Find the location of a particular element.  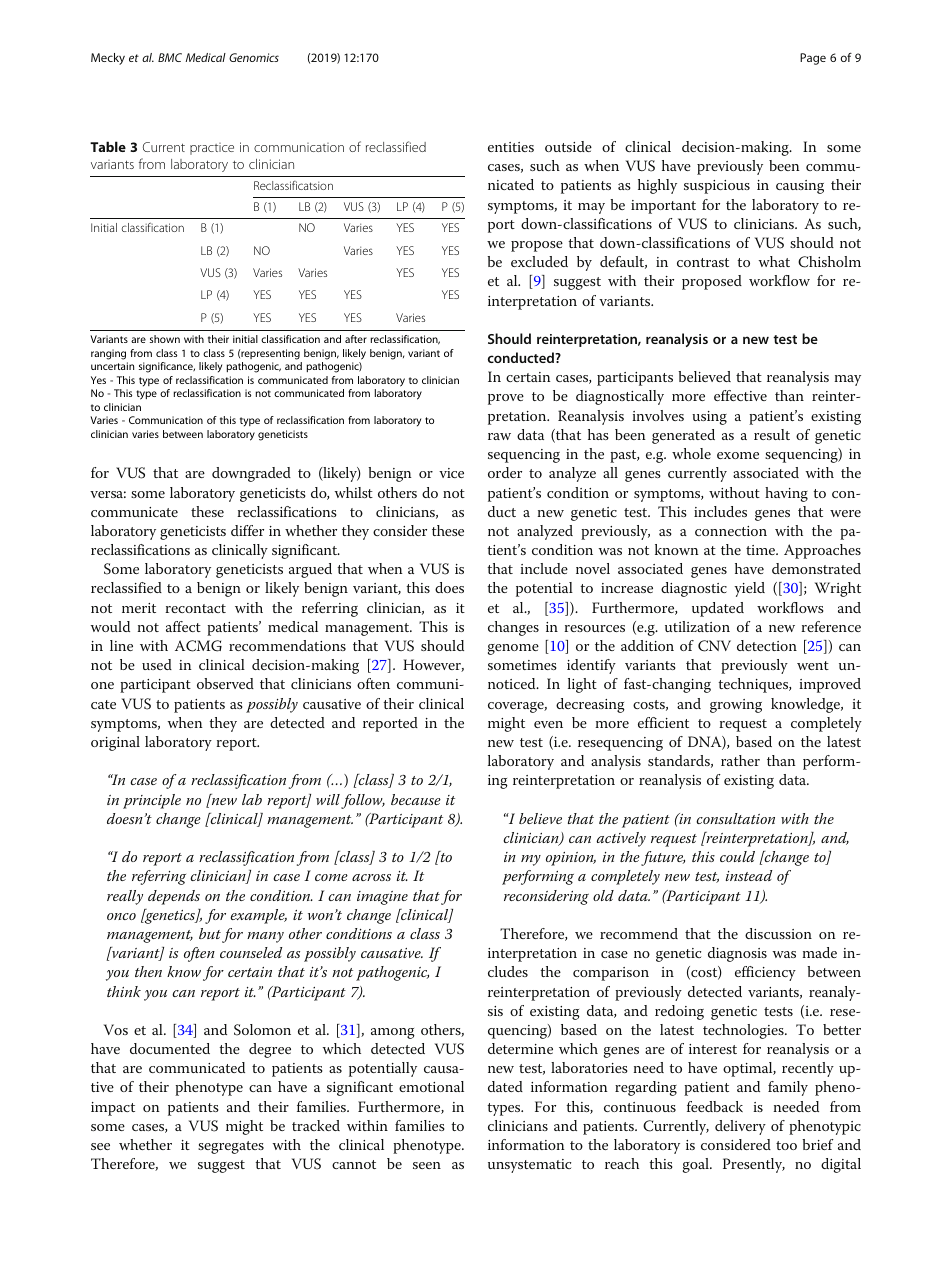

BMC is located at coordinates (170, 57).
